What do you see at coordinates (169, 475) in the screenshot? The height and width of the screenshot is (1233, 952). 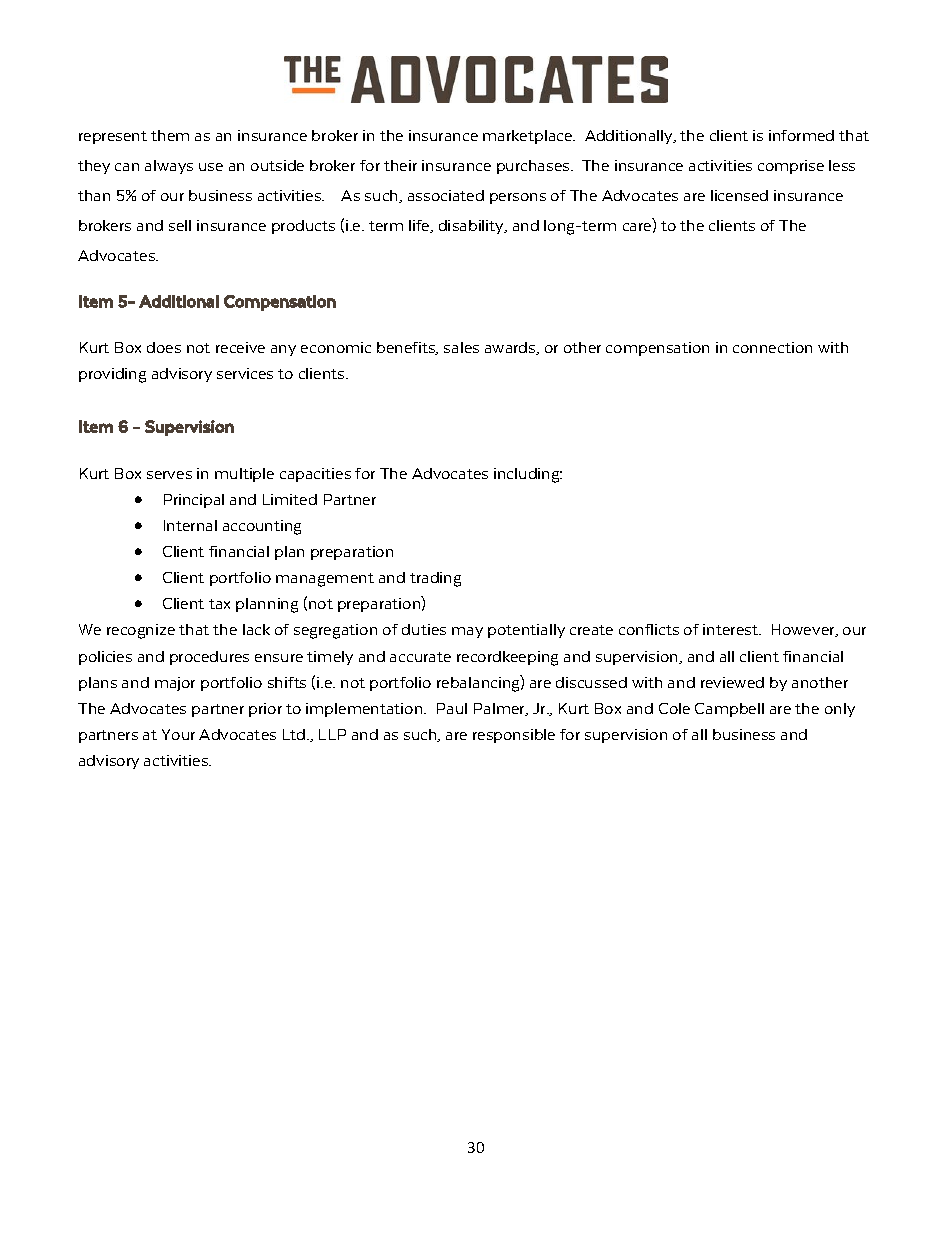 I see `serves` at bounding box center [169, 475].
